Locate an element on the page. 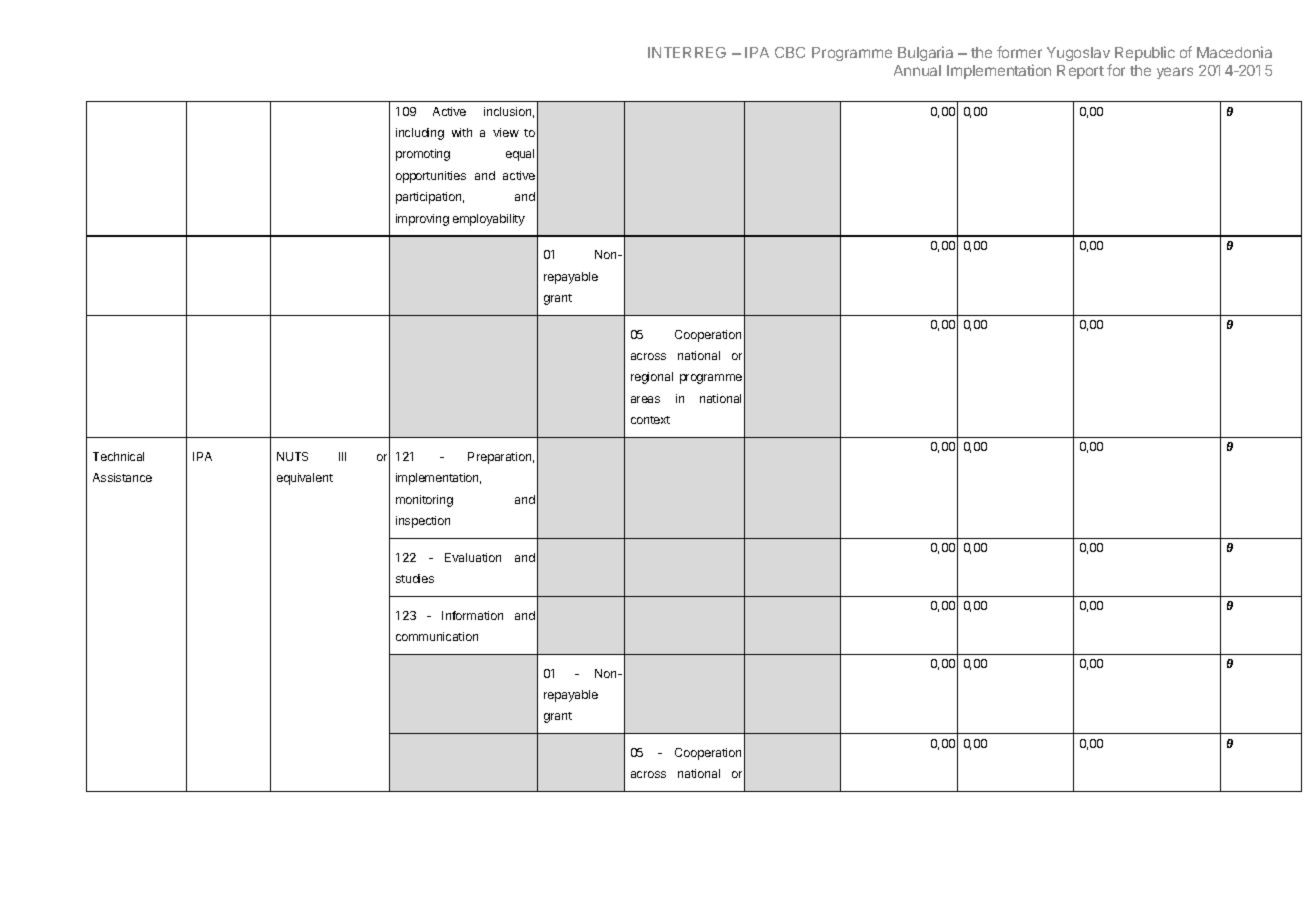  communication is located at coordinates (437, 636).
